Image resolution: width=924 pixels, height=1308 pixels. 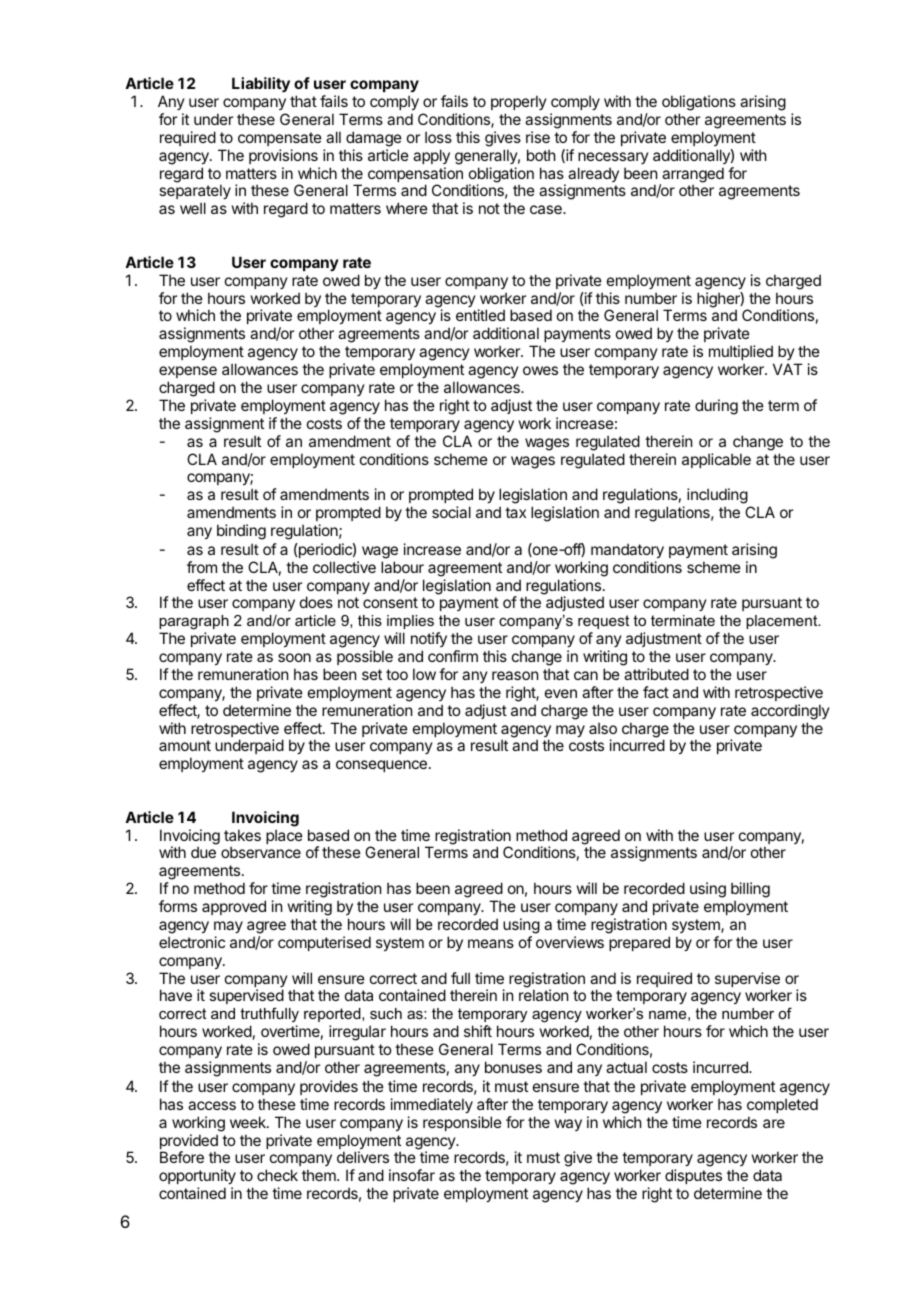 I want to click on properly, so click(x=519, y=102).
